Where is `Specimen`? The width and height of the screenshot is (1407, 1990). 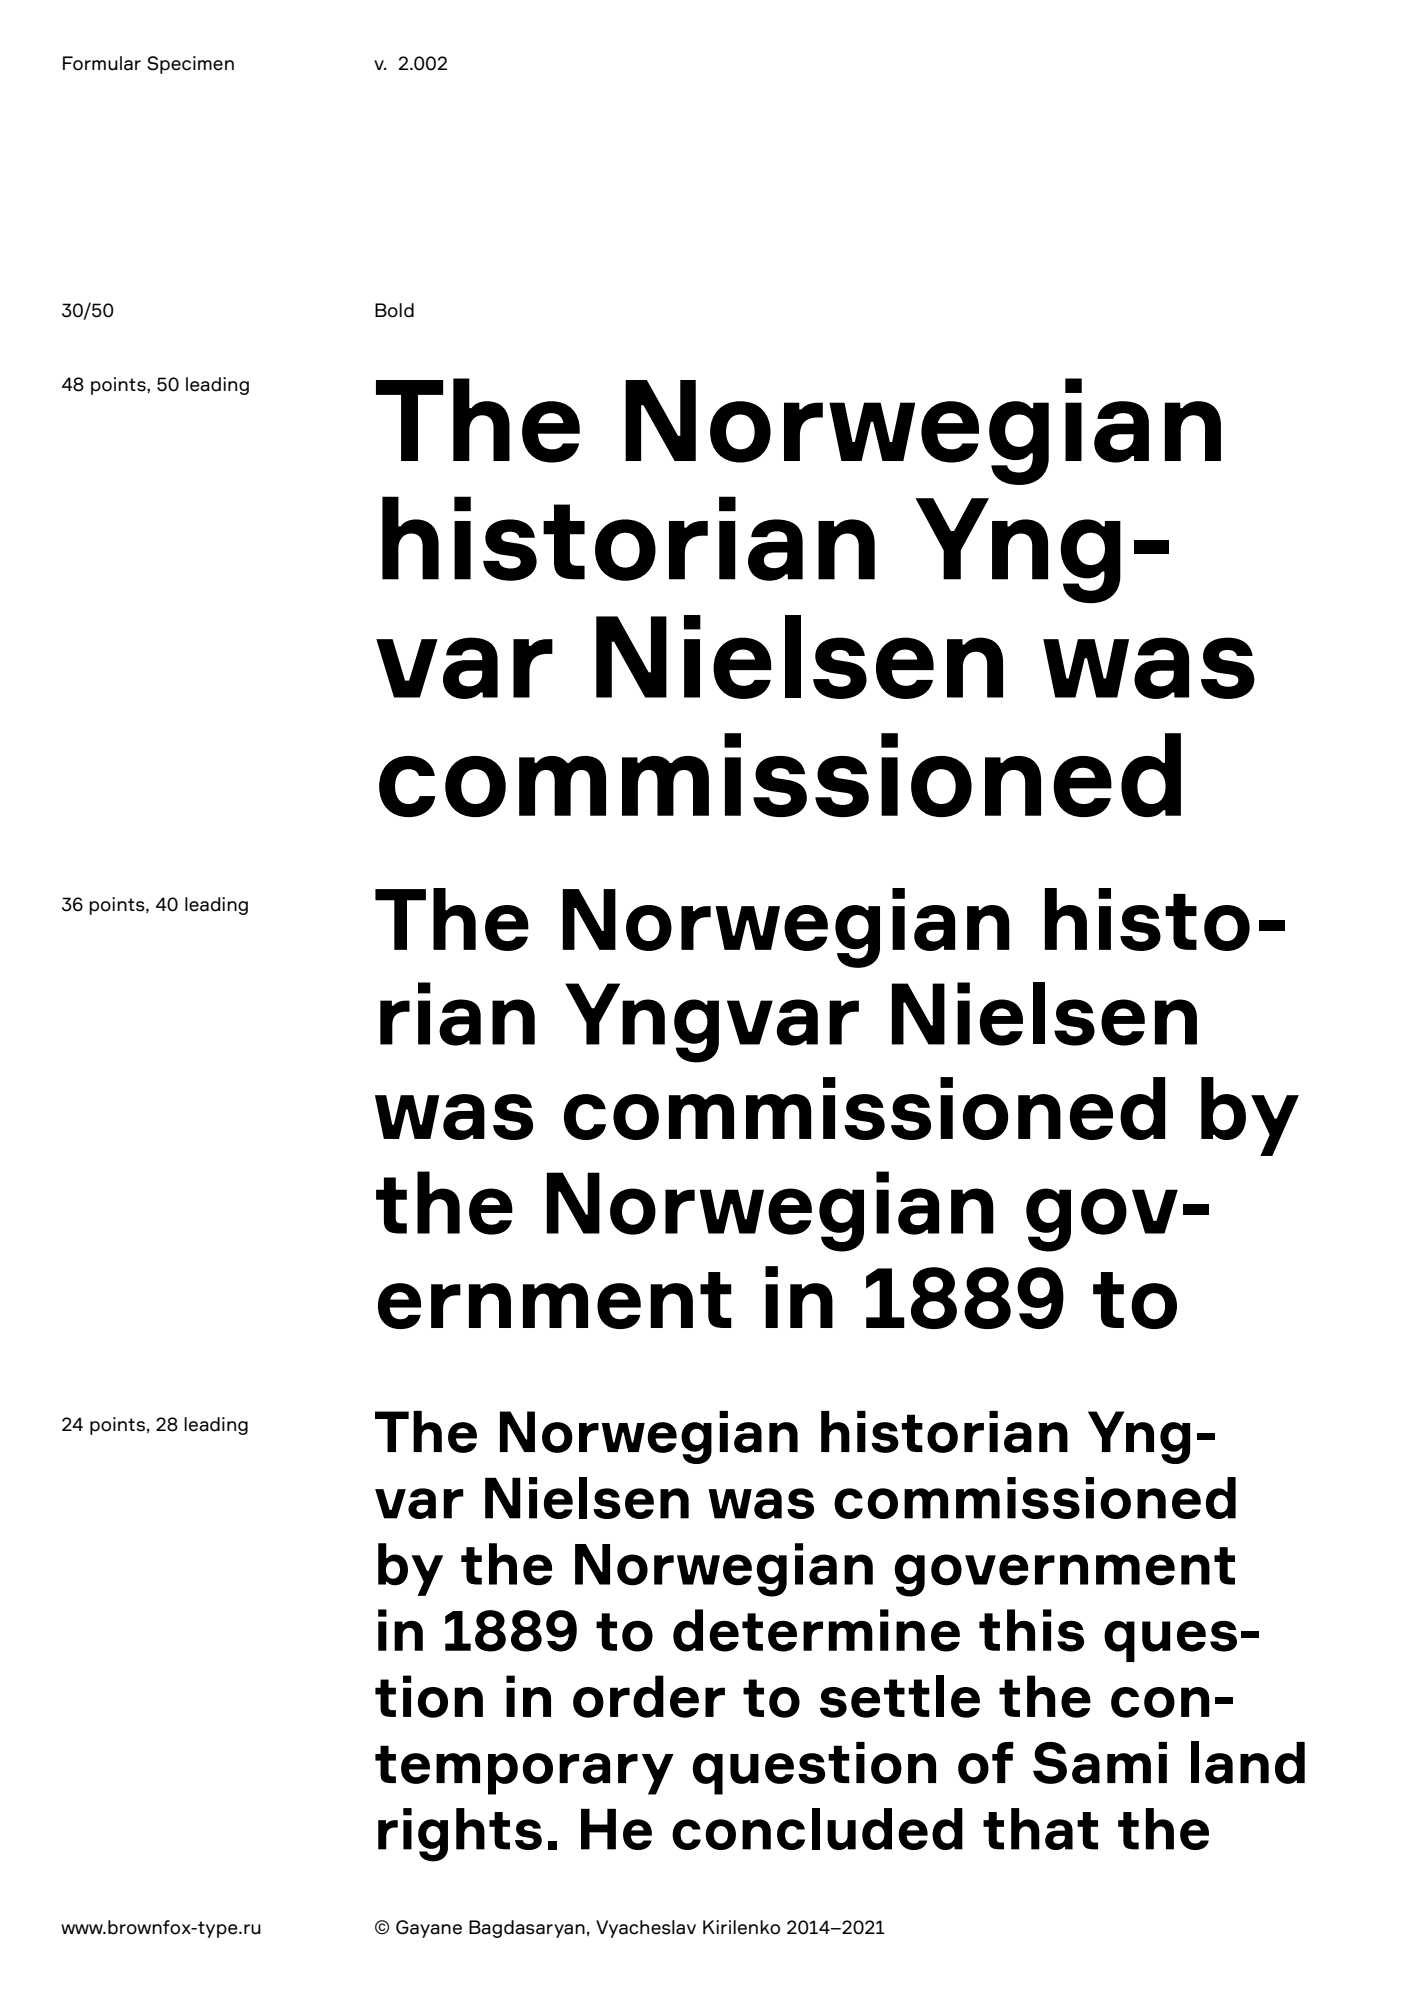
Specimen is located at coordinates (190, 65).
